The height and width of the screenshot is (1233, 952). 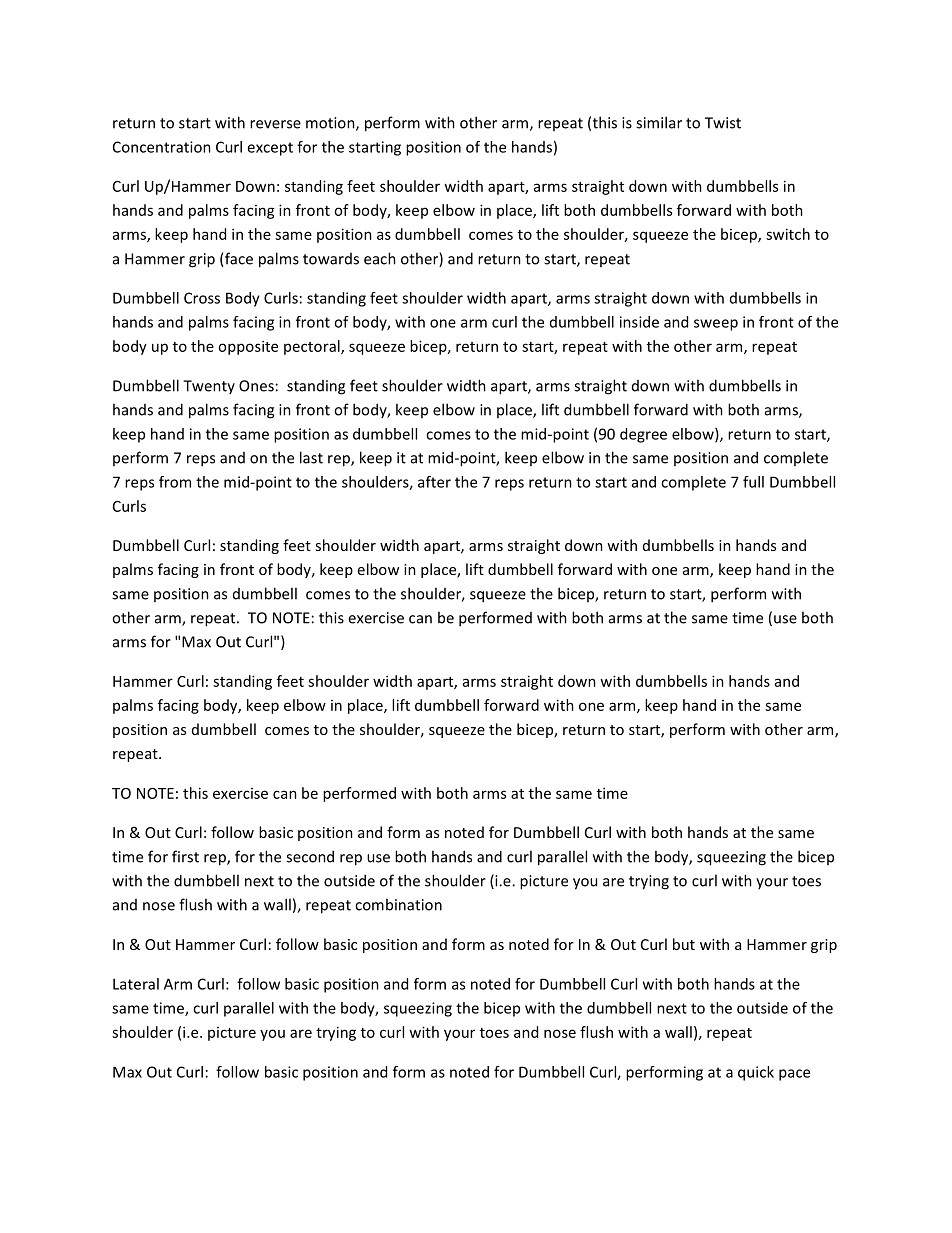 What do you see at coordinates (380, 258) in the screenshot?
I see `each` at bounding box center [380, 258].
